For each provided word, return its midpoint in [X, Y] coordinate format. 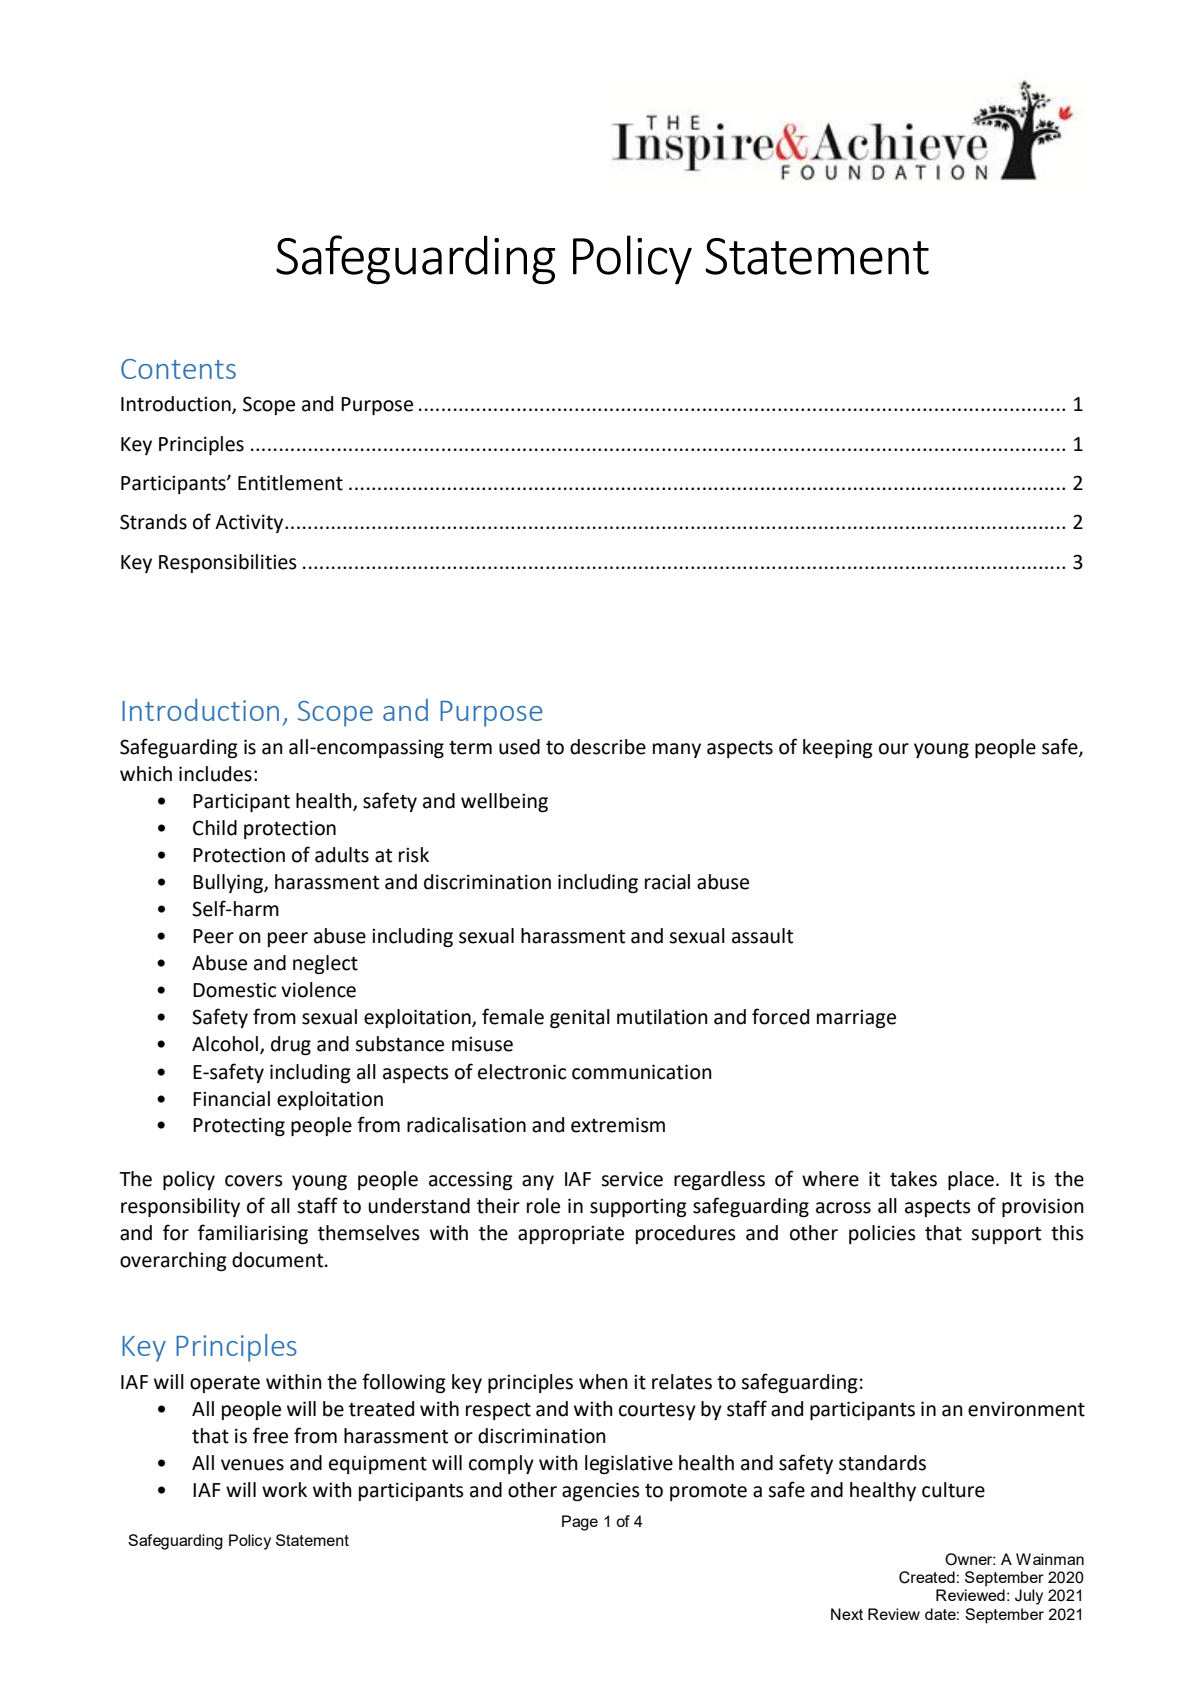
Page [580, 1523]
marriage [856, 1018]
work [284, 1490]
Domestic [234, 990]
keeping [838, 748]
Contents [178, 369]
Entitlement [290, 483]
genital [580, 1018]
